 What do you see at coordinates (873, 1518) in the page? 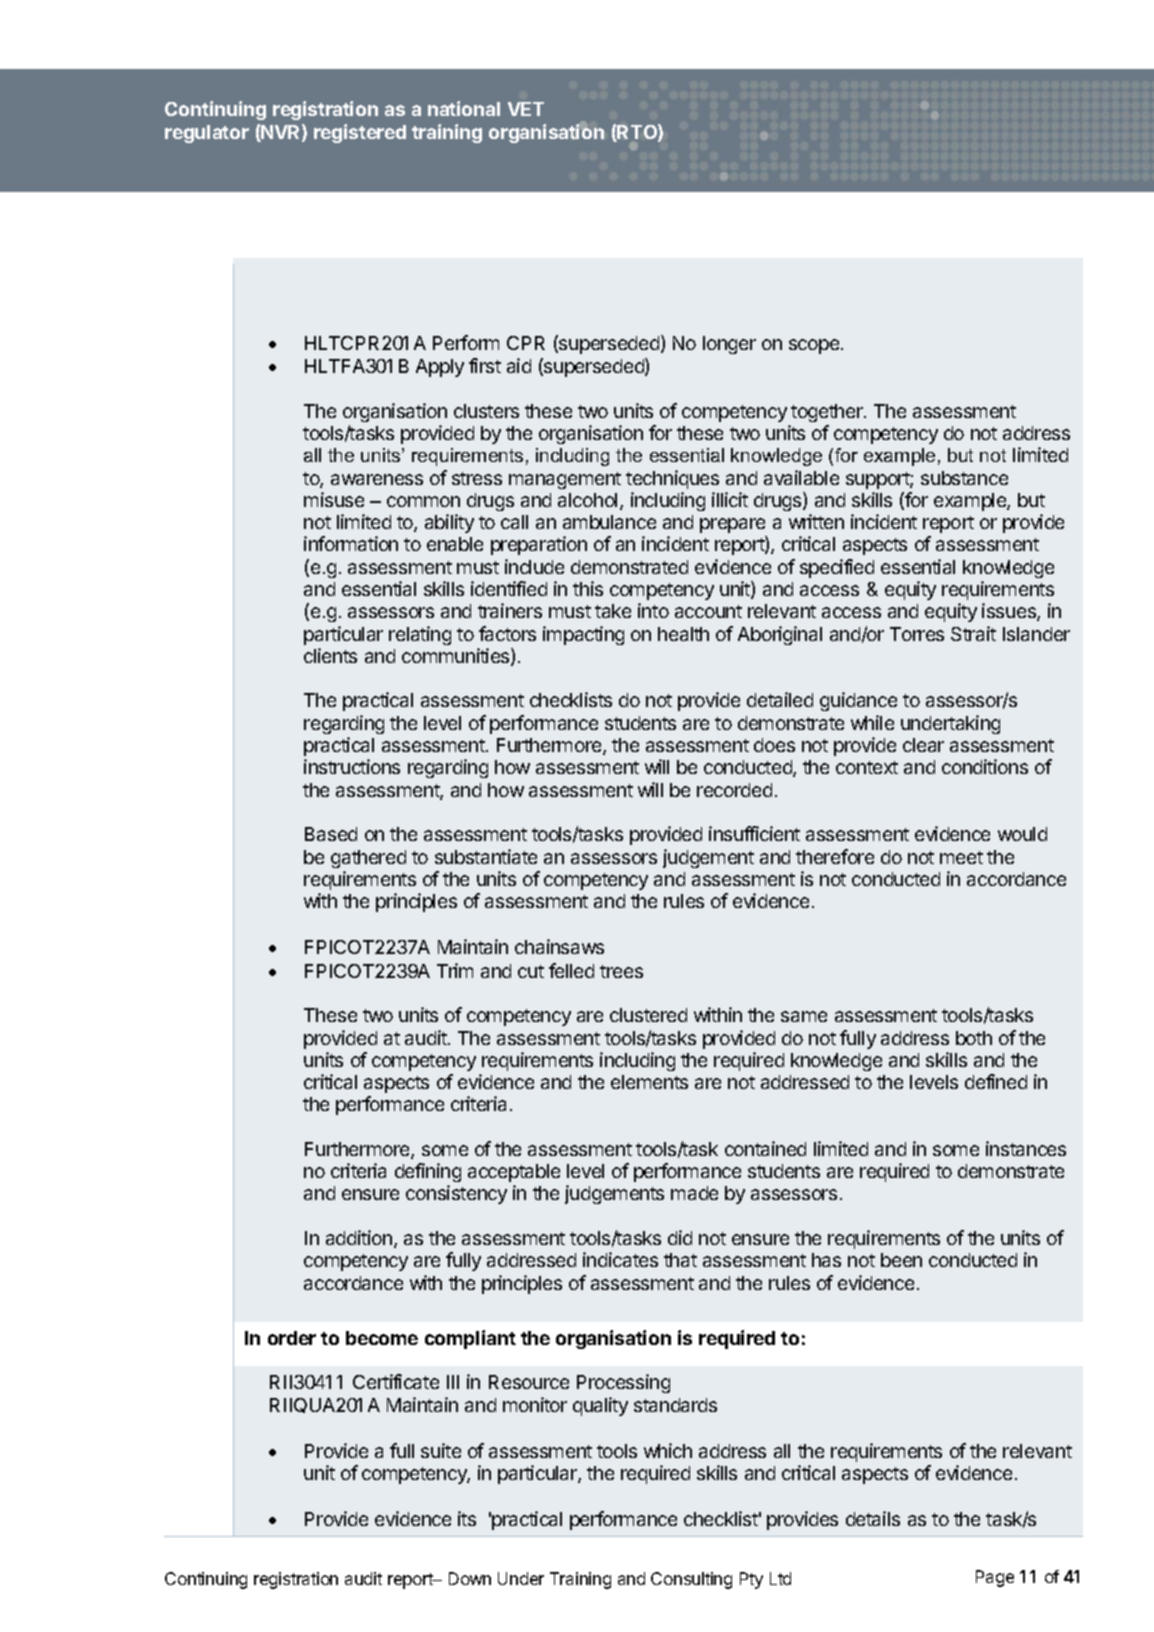
I see `details` at bounding box center [873, 1518].
